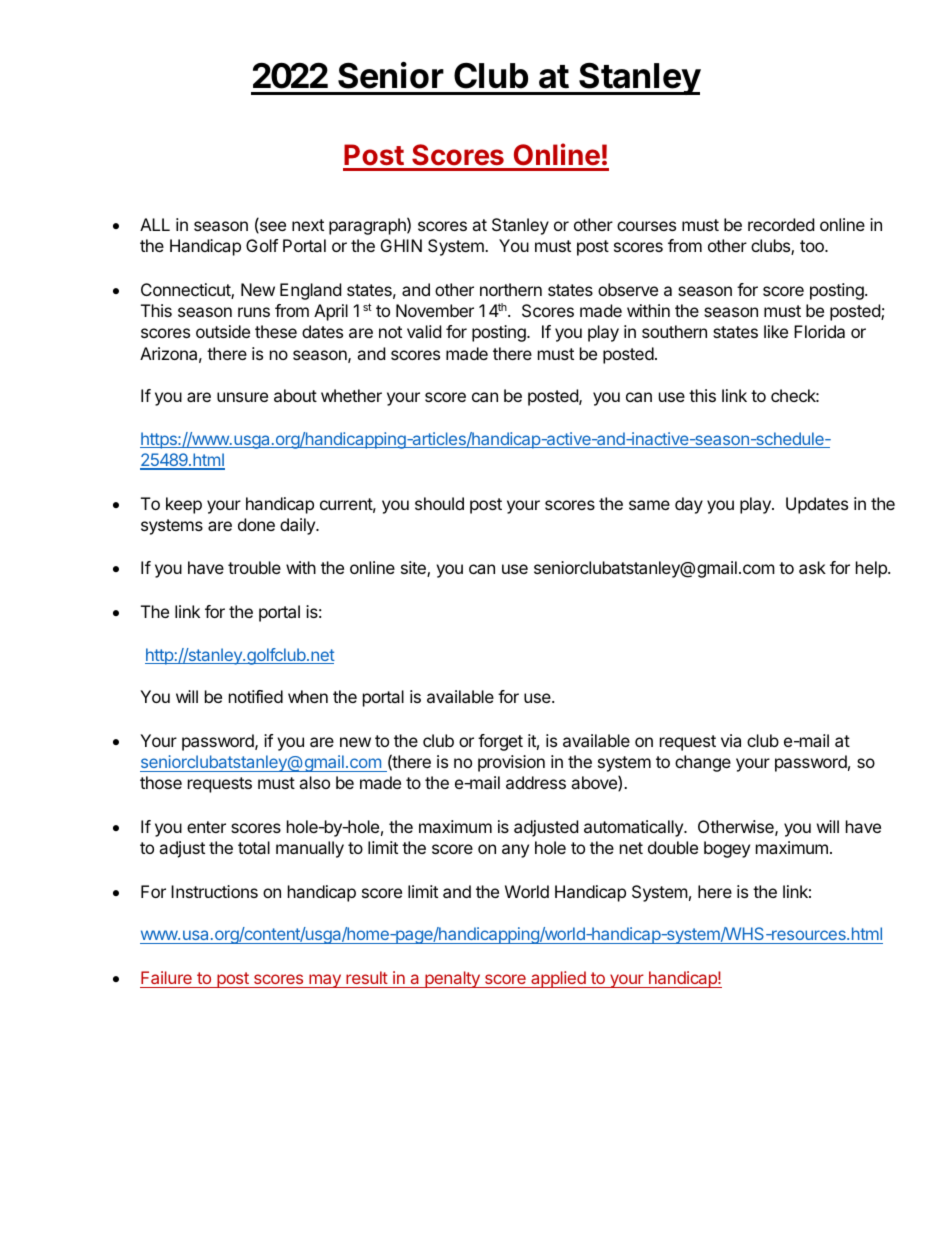  What do you see at coordinates (414, 569) in the screenshot?
I see `site` at bounding box center [414, 569].
